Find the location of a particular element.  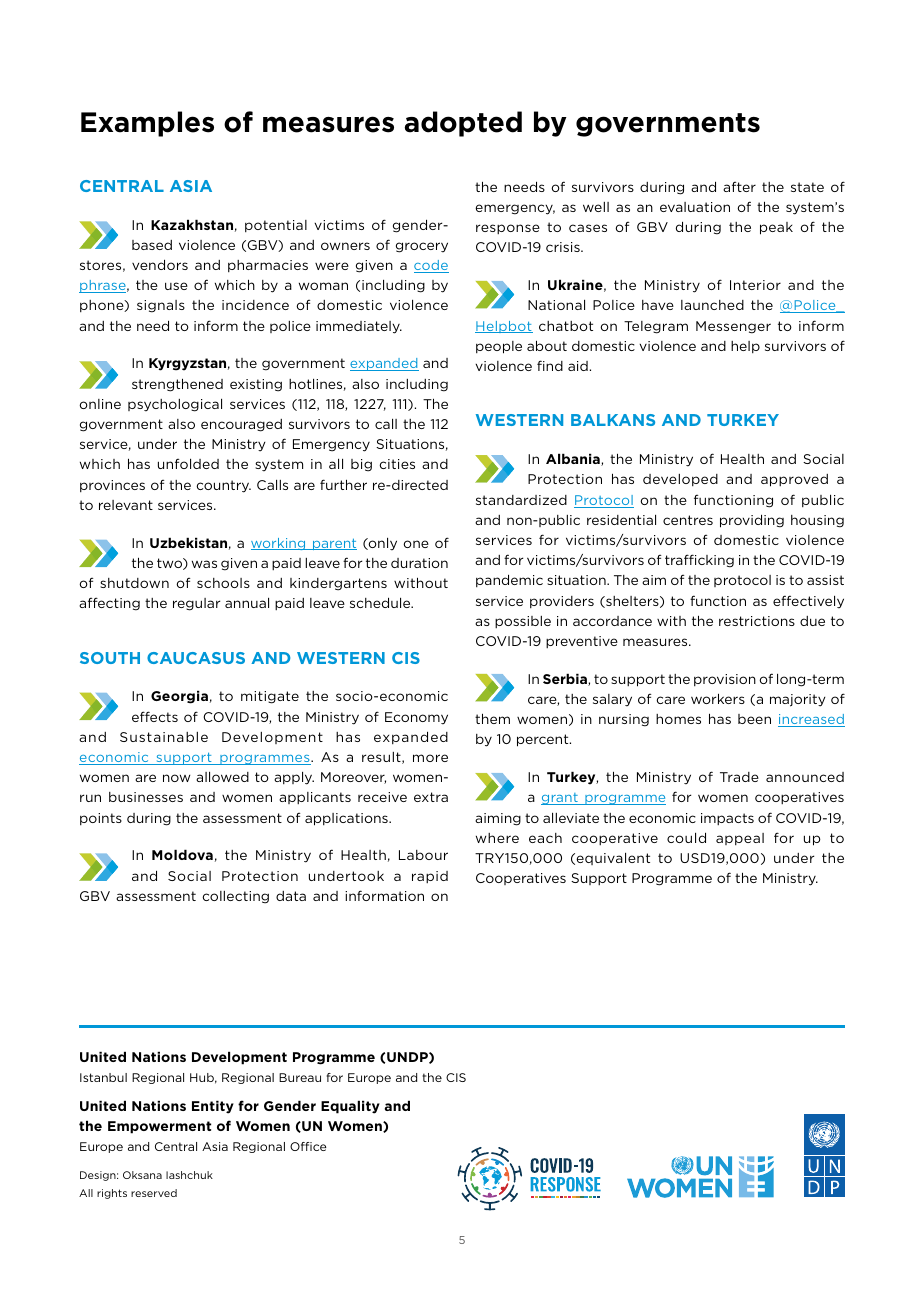

people is located at coordinates (499, 347).
